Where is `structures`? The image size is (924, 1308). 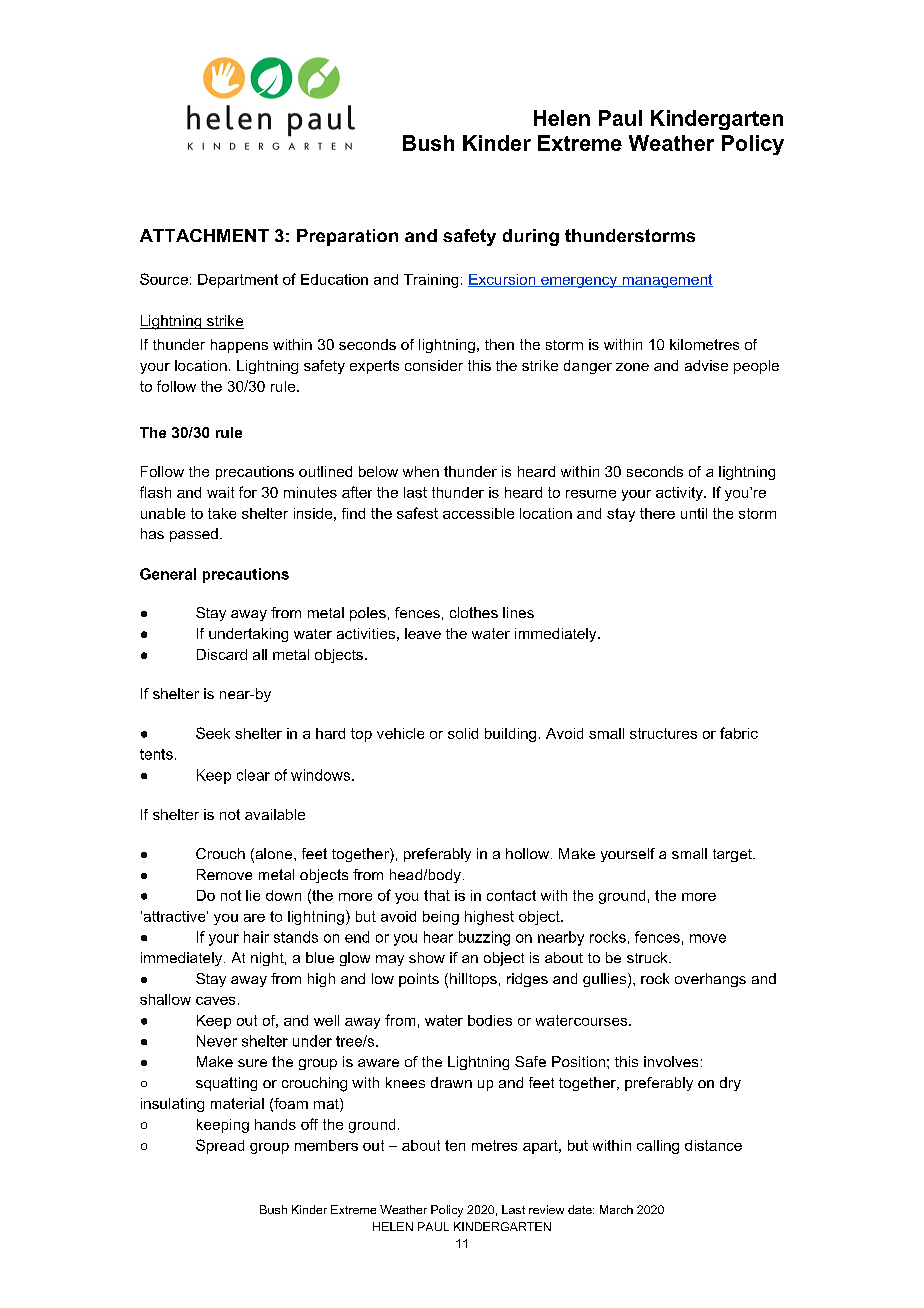
structures is located at coordinates (663, 733).
